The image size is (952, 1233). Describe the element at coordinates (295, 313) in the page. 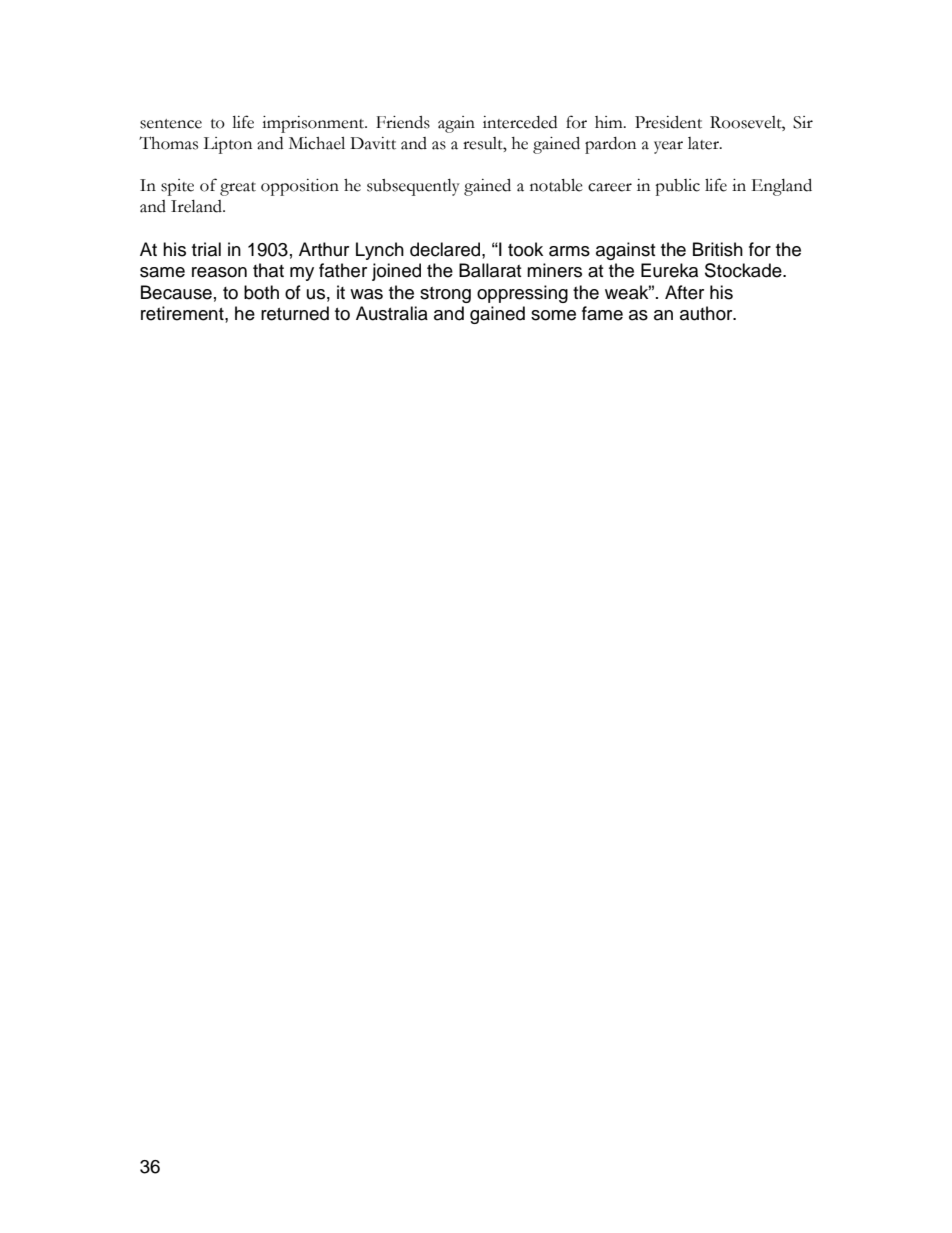

I see `returned` at that location.
